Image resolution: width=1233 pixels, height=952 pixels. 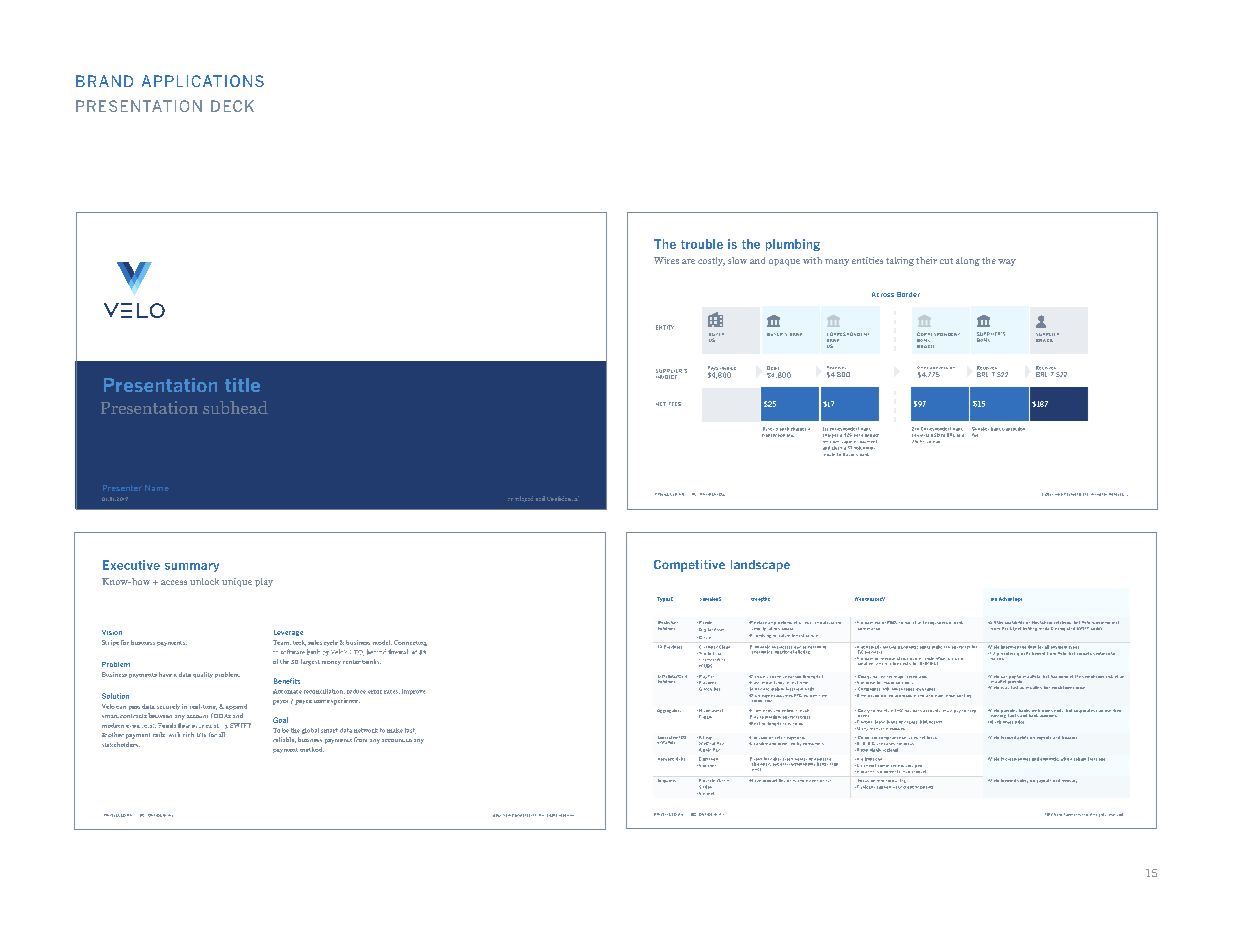 What do you see at coordinates (702, 244) in the image?
I see `trouble` at bounding box center [702, 244].
